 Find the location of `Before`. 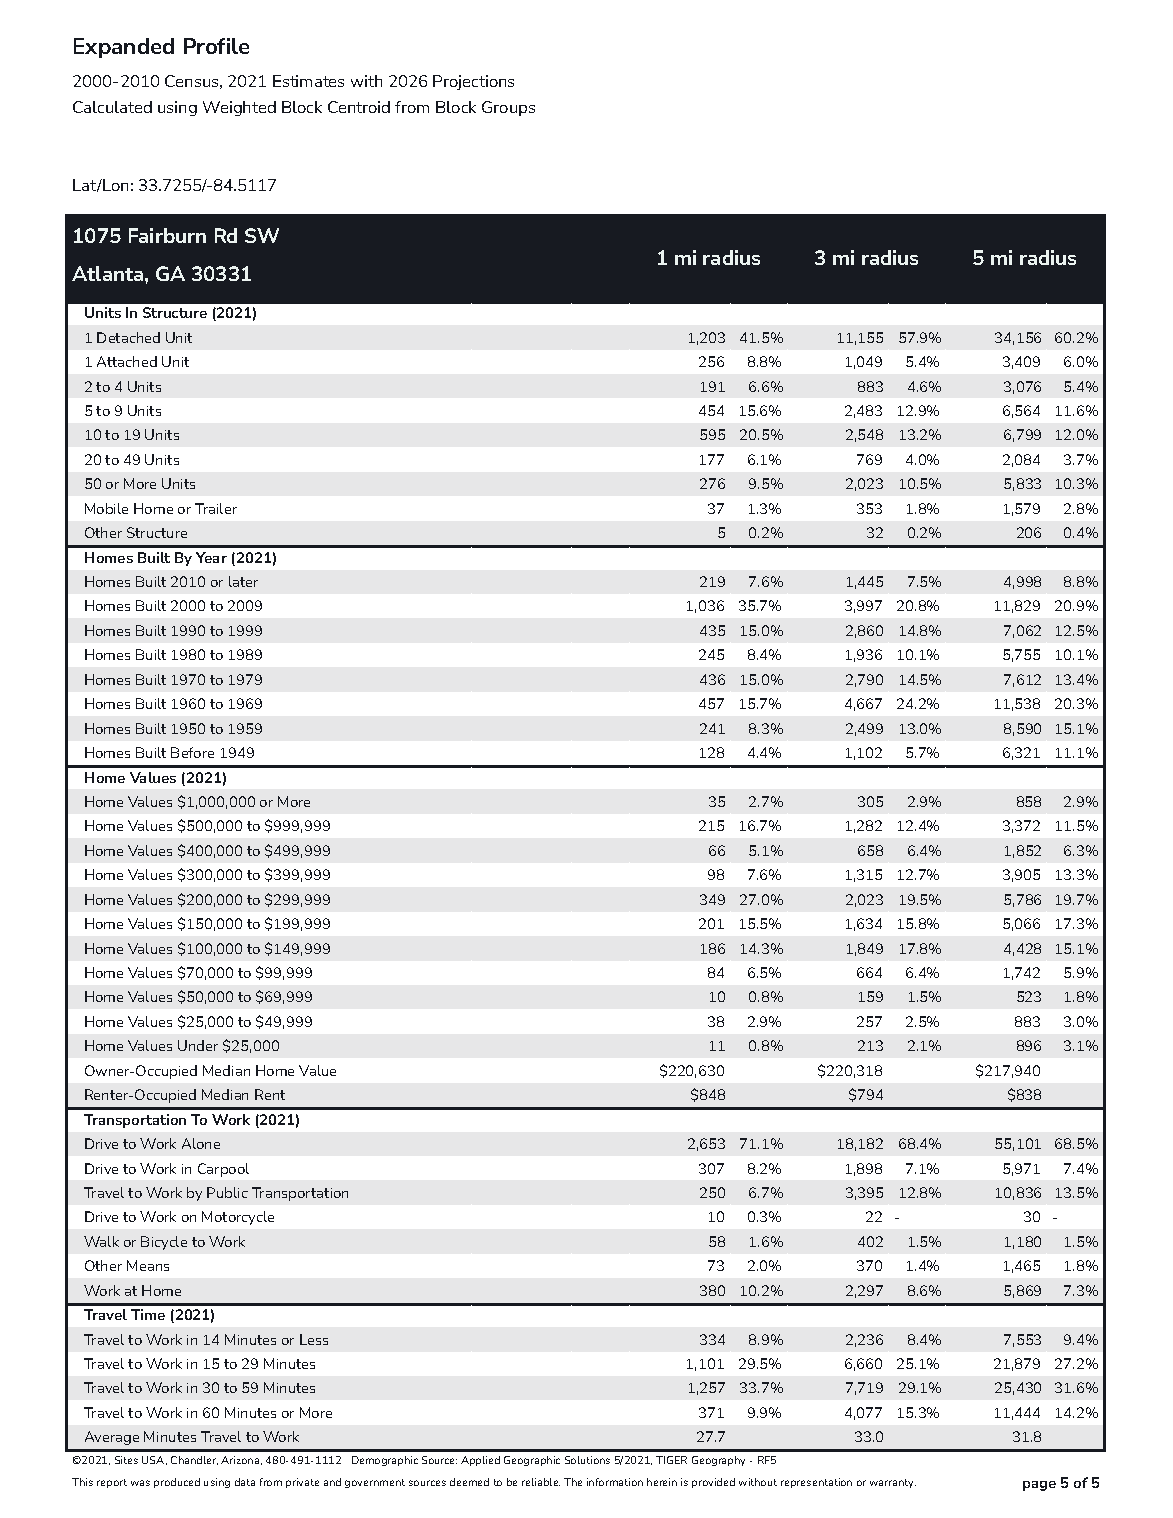

Before is located at coordinates (192, 752).
